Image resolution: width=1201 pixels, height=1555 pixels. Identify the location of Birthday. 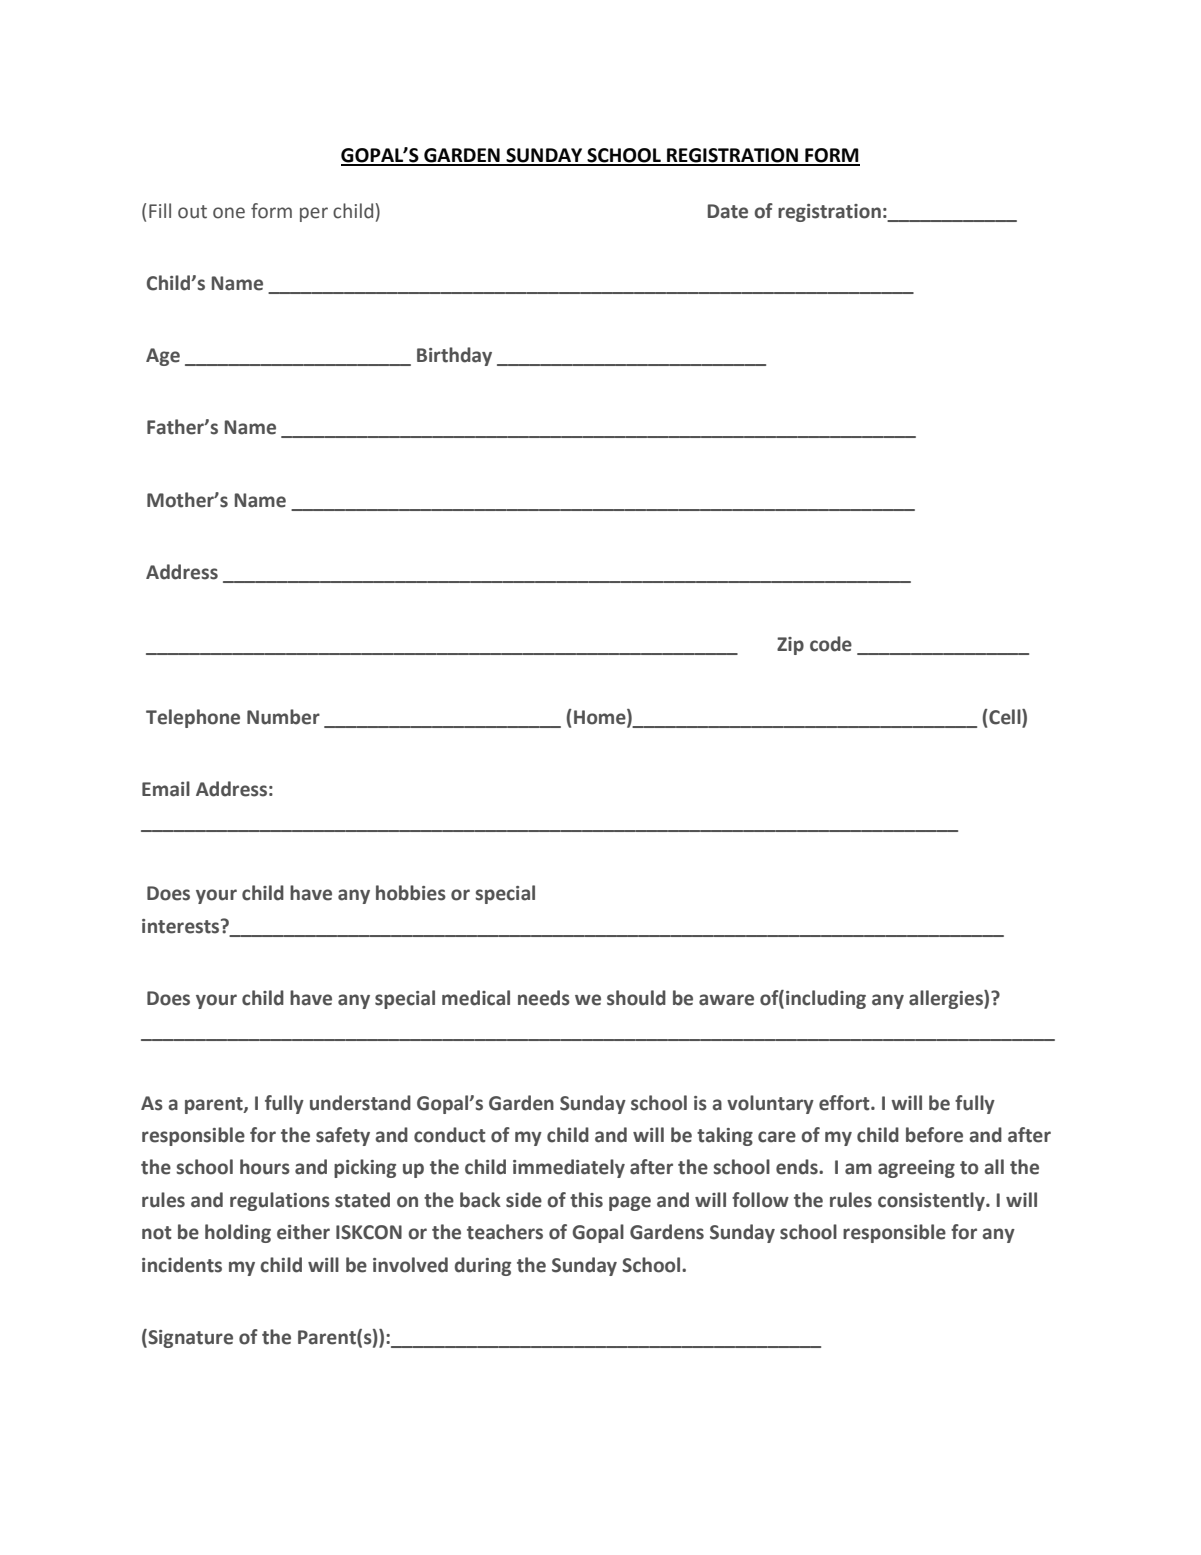
(454, 356).
